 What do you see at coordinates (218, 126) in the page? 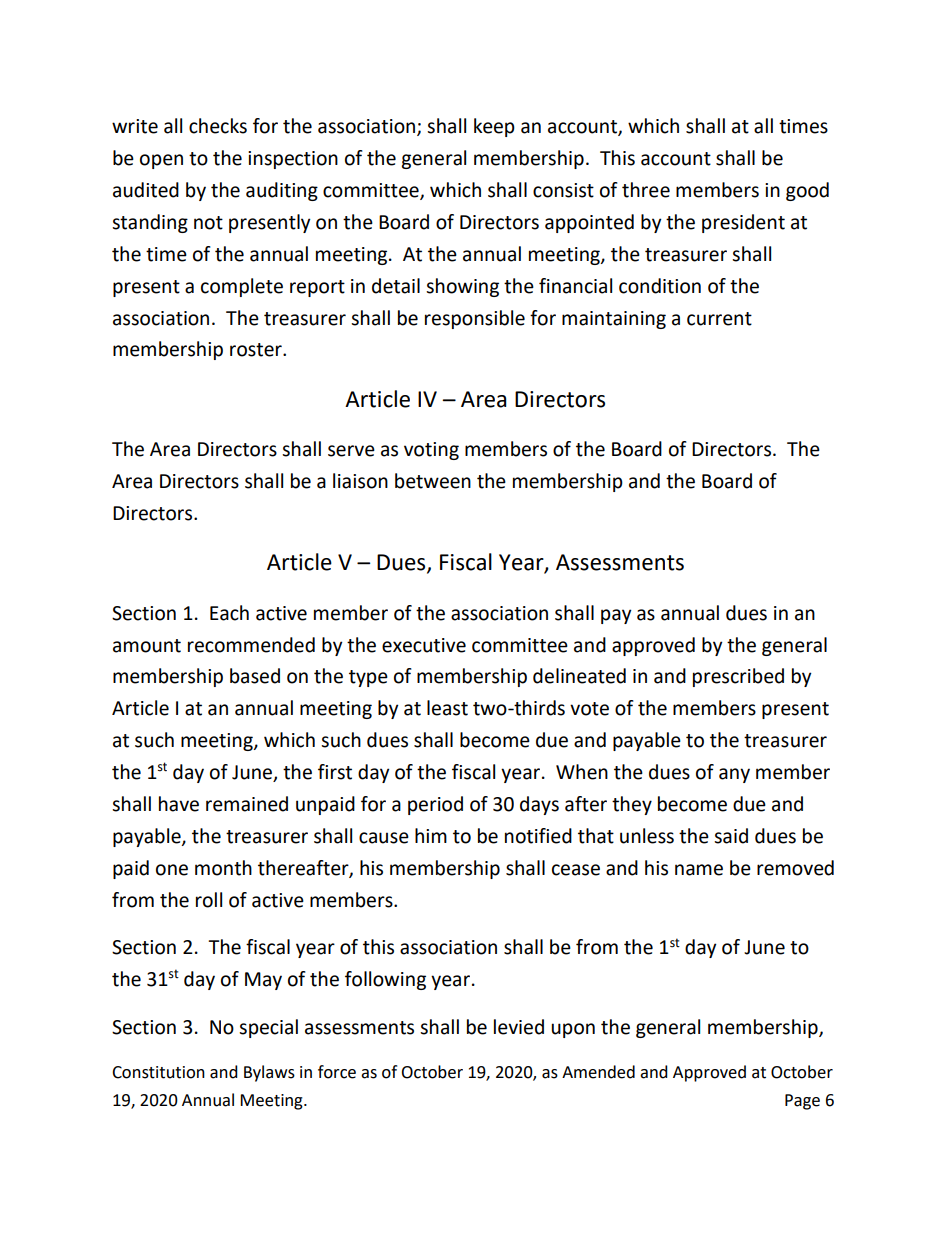
I see `checks` at bounding box center [218, 126].
